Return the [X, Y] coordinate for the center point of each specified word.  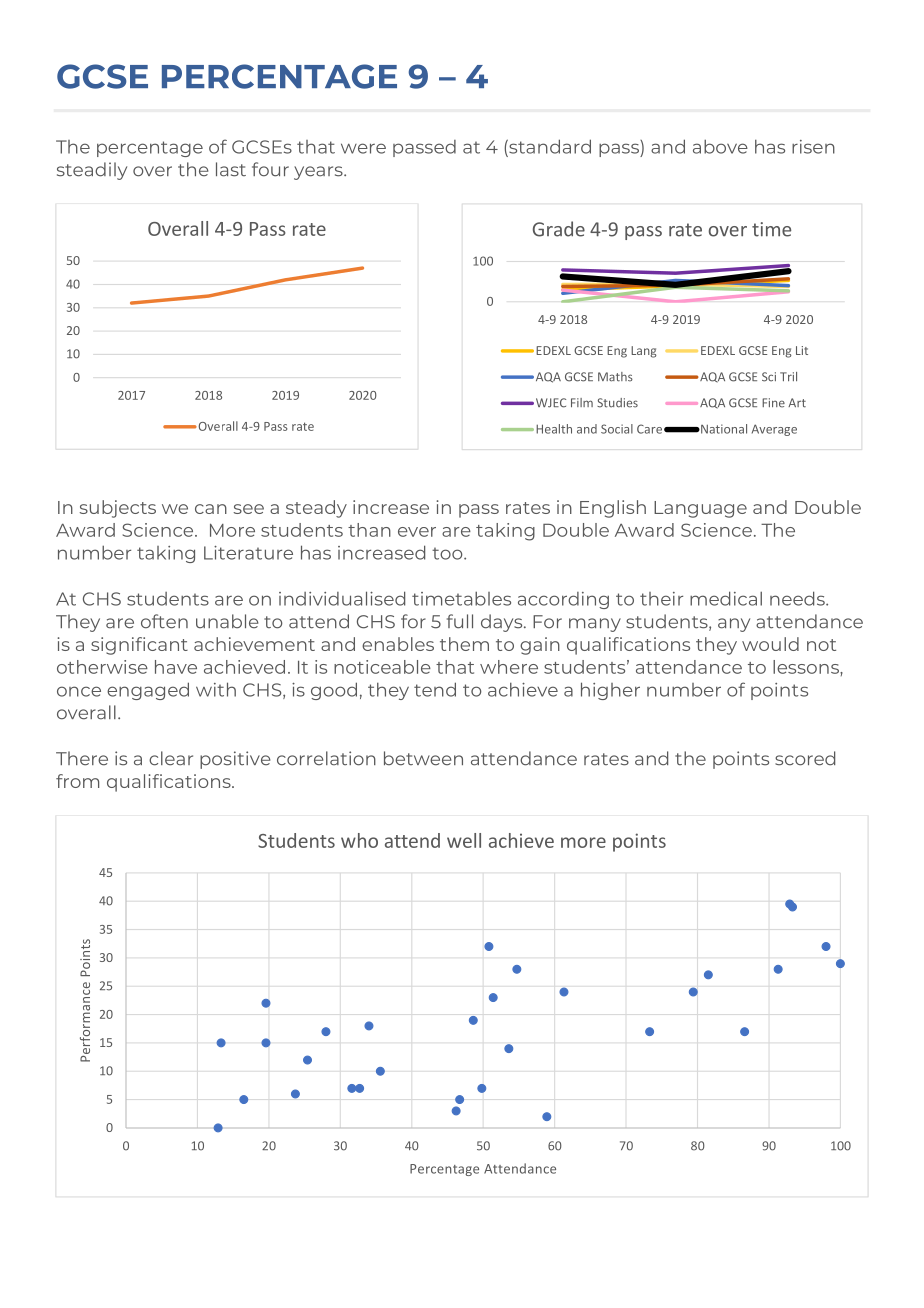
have [176, 667]
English [613, 509]
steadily [92, 171]
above [720, 146]
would [770, 644]
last [231, 169]
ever [417, 532]
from [77, 781]
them [464, 644]
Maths [615, 377]
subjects [118, 509]
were [363, 148]
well [464, 840]
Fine [773, 403]
